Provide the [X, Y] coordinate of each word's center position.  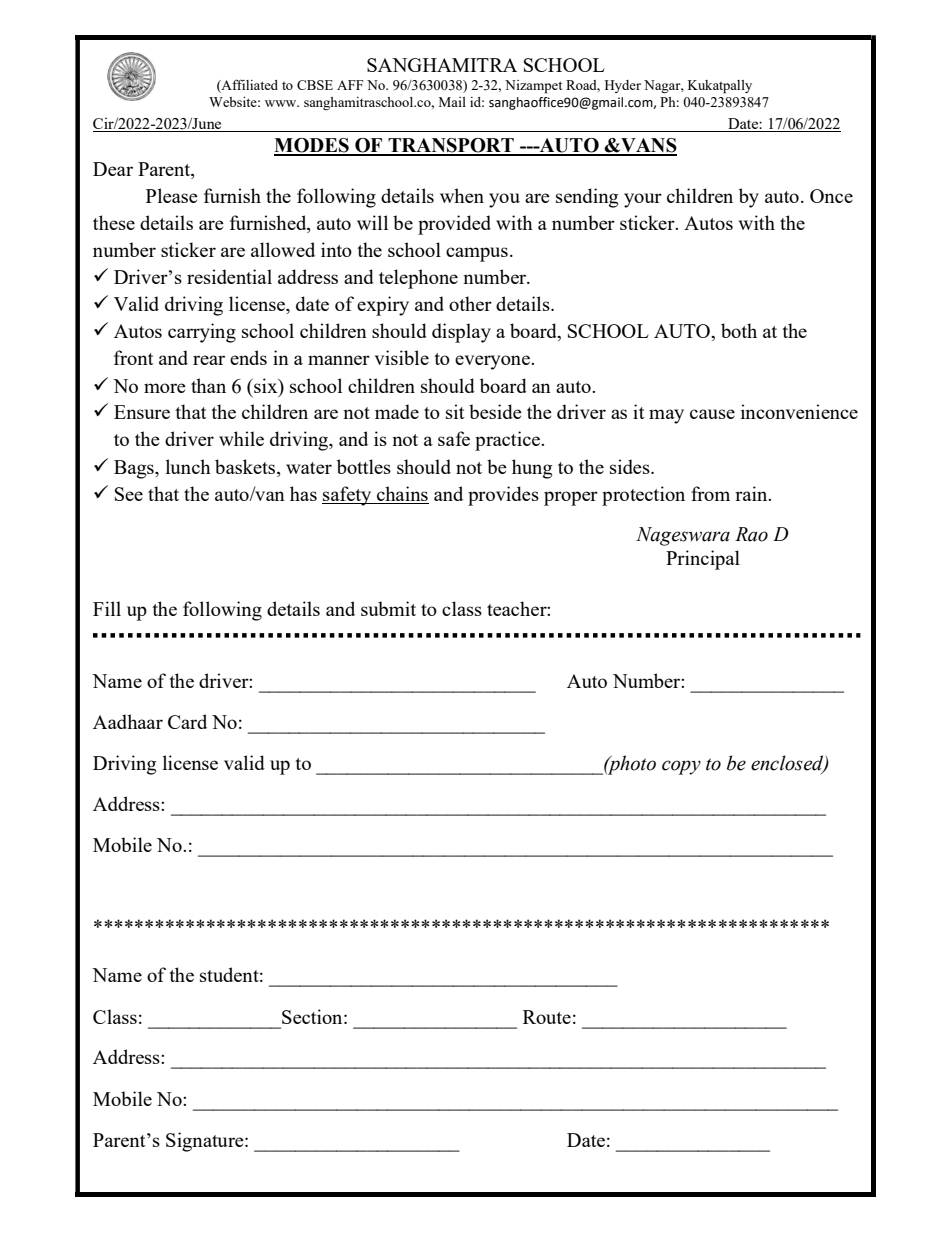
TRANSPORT [451, 146]
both [739, 330]
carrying [202, 333]
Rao [751, 534]
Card [187, 721]
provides [503, 496]
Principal [703, 560]
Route [547, 1017]
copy [681, 767]
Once [831, 196]
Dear [113, 169]
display [461, 333]
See [129, 494]
